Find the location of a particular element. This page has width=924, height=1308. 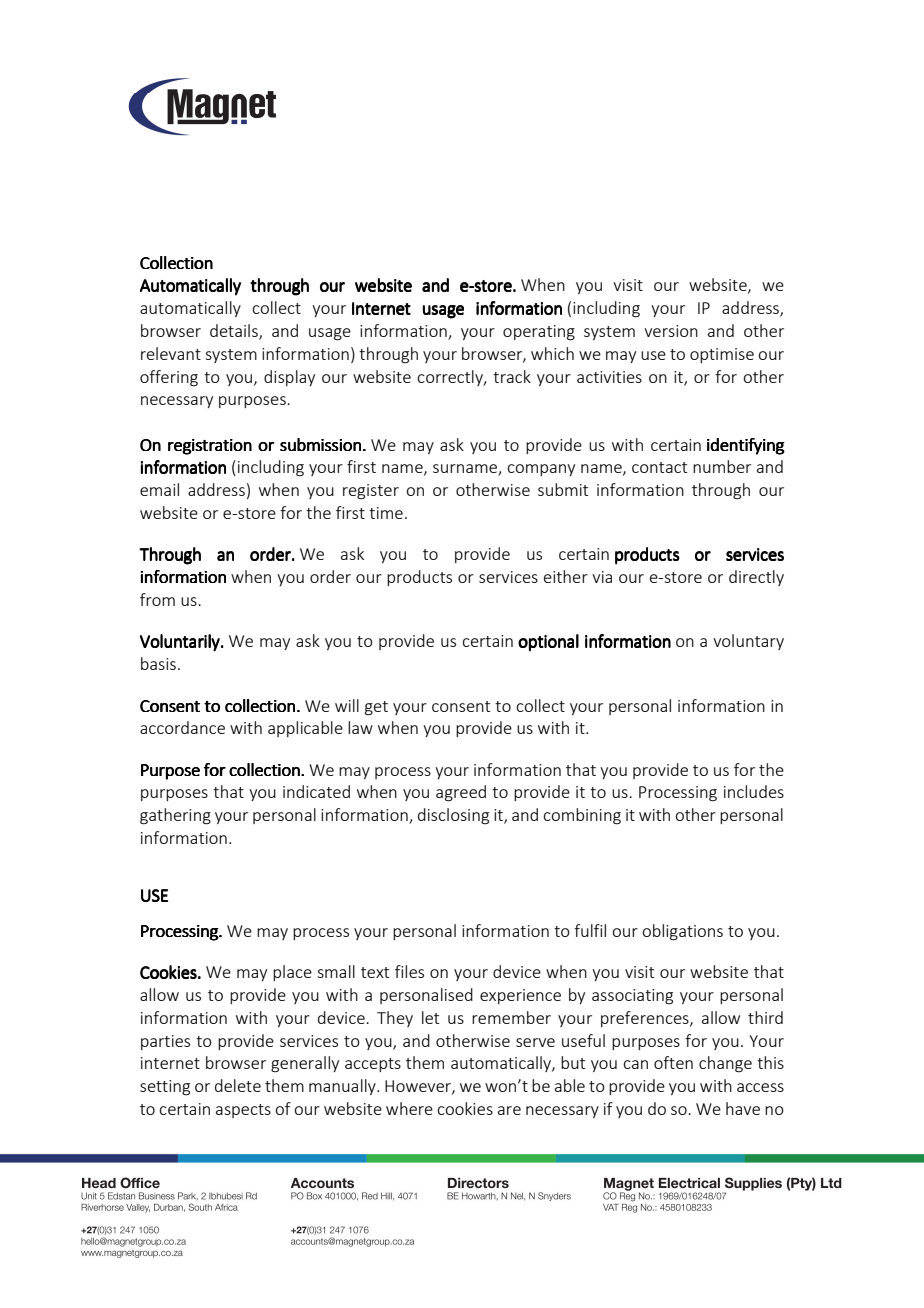

are is located at coordinates (509, 1110).
